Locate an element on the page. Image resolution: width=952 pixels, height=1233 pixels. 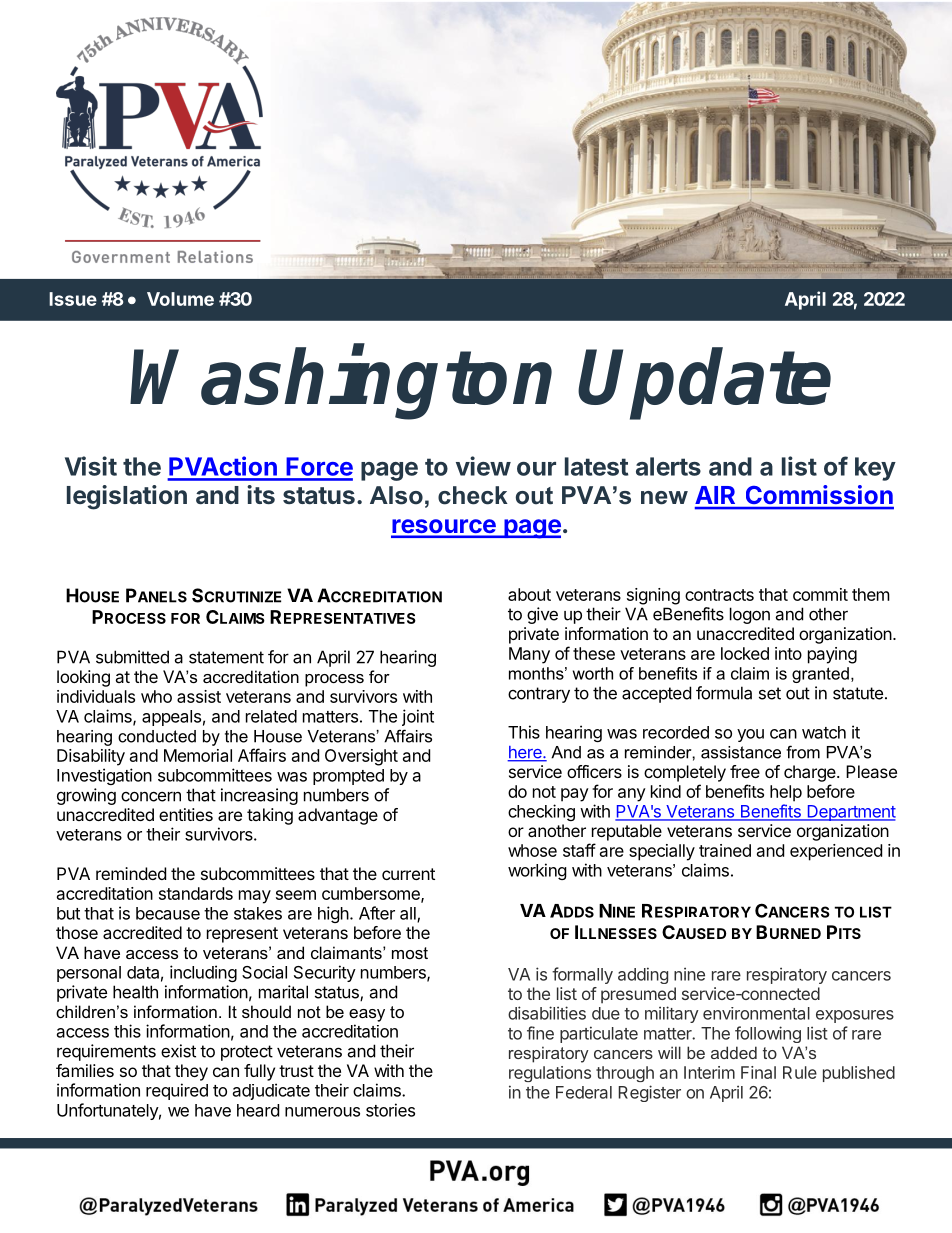
Volume is located at coordinates (180, 299).
